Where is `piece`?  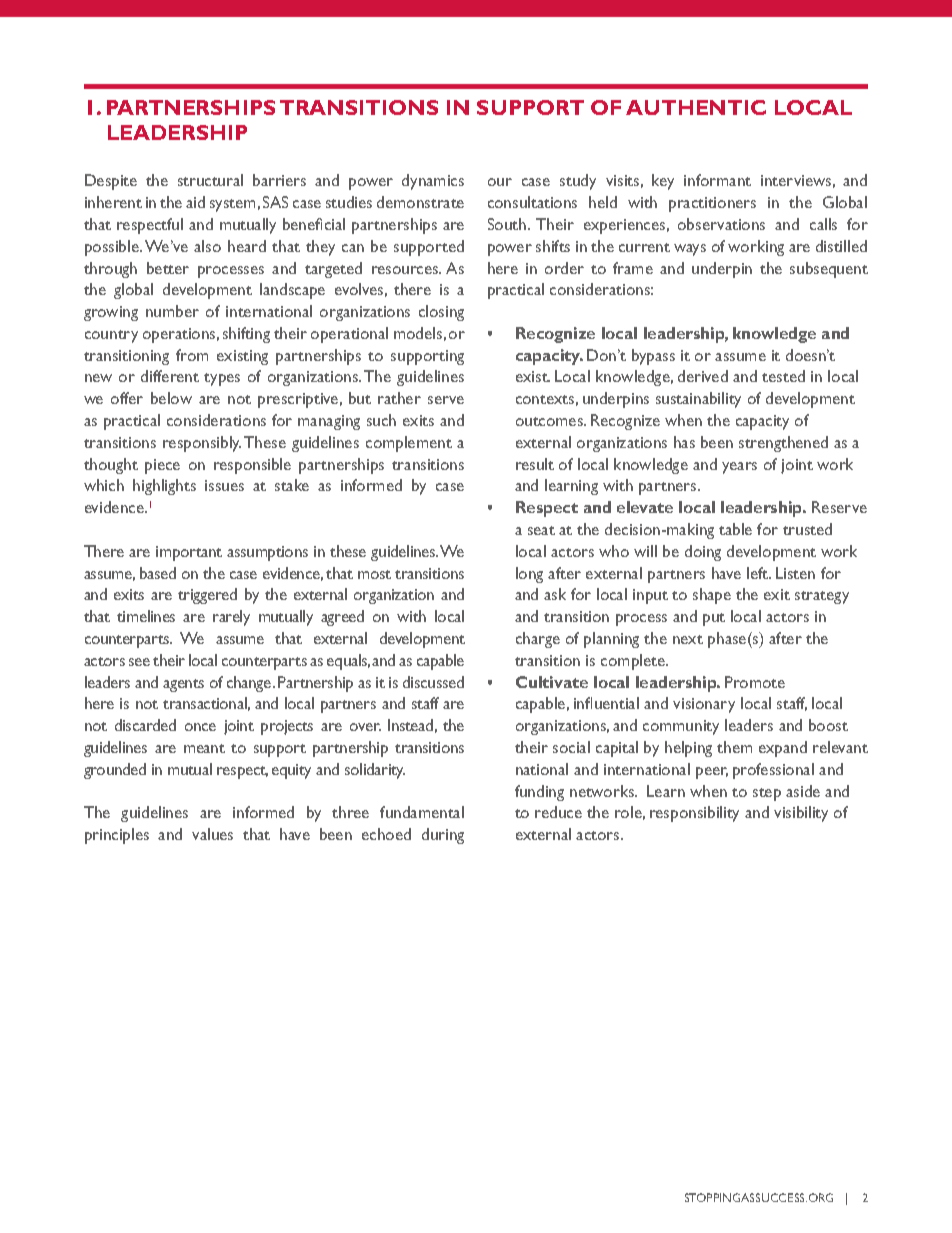
piece is located at coordinates (162, 466).
